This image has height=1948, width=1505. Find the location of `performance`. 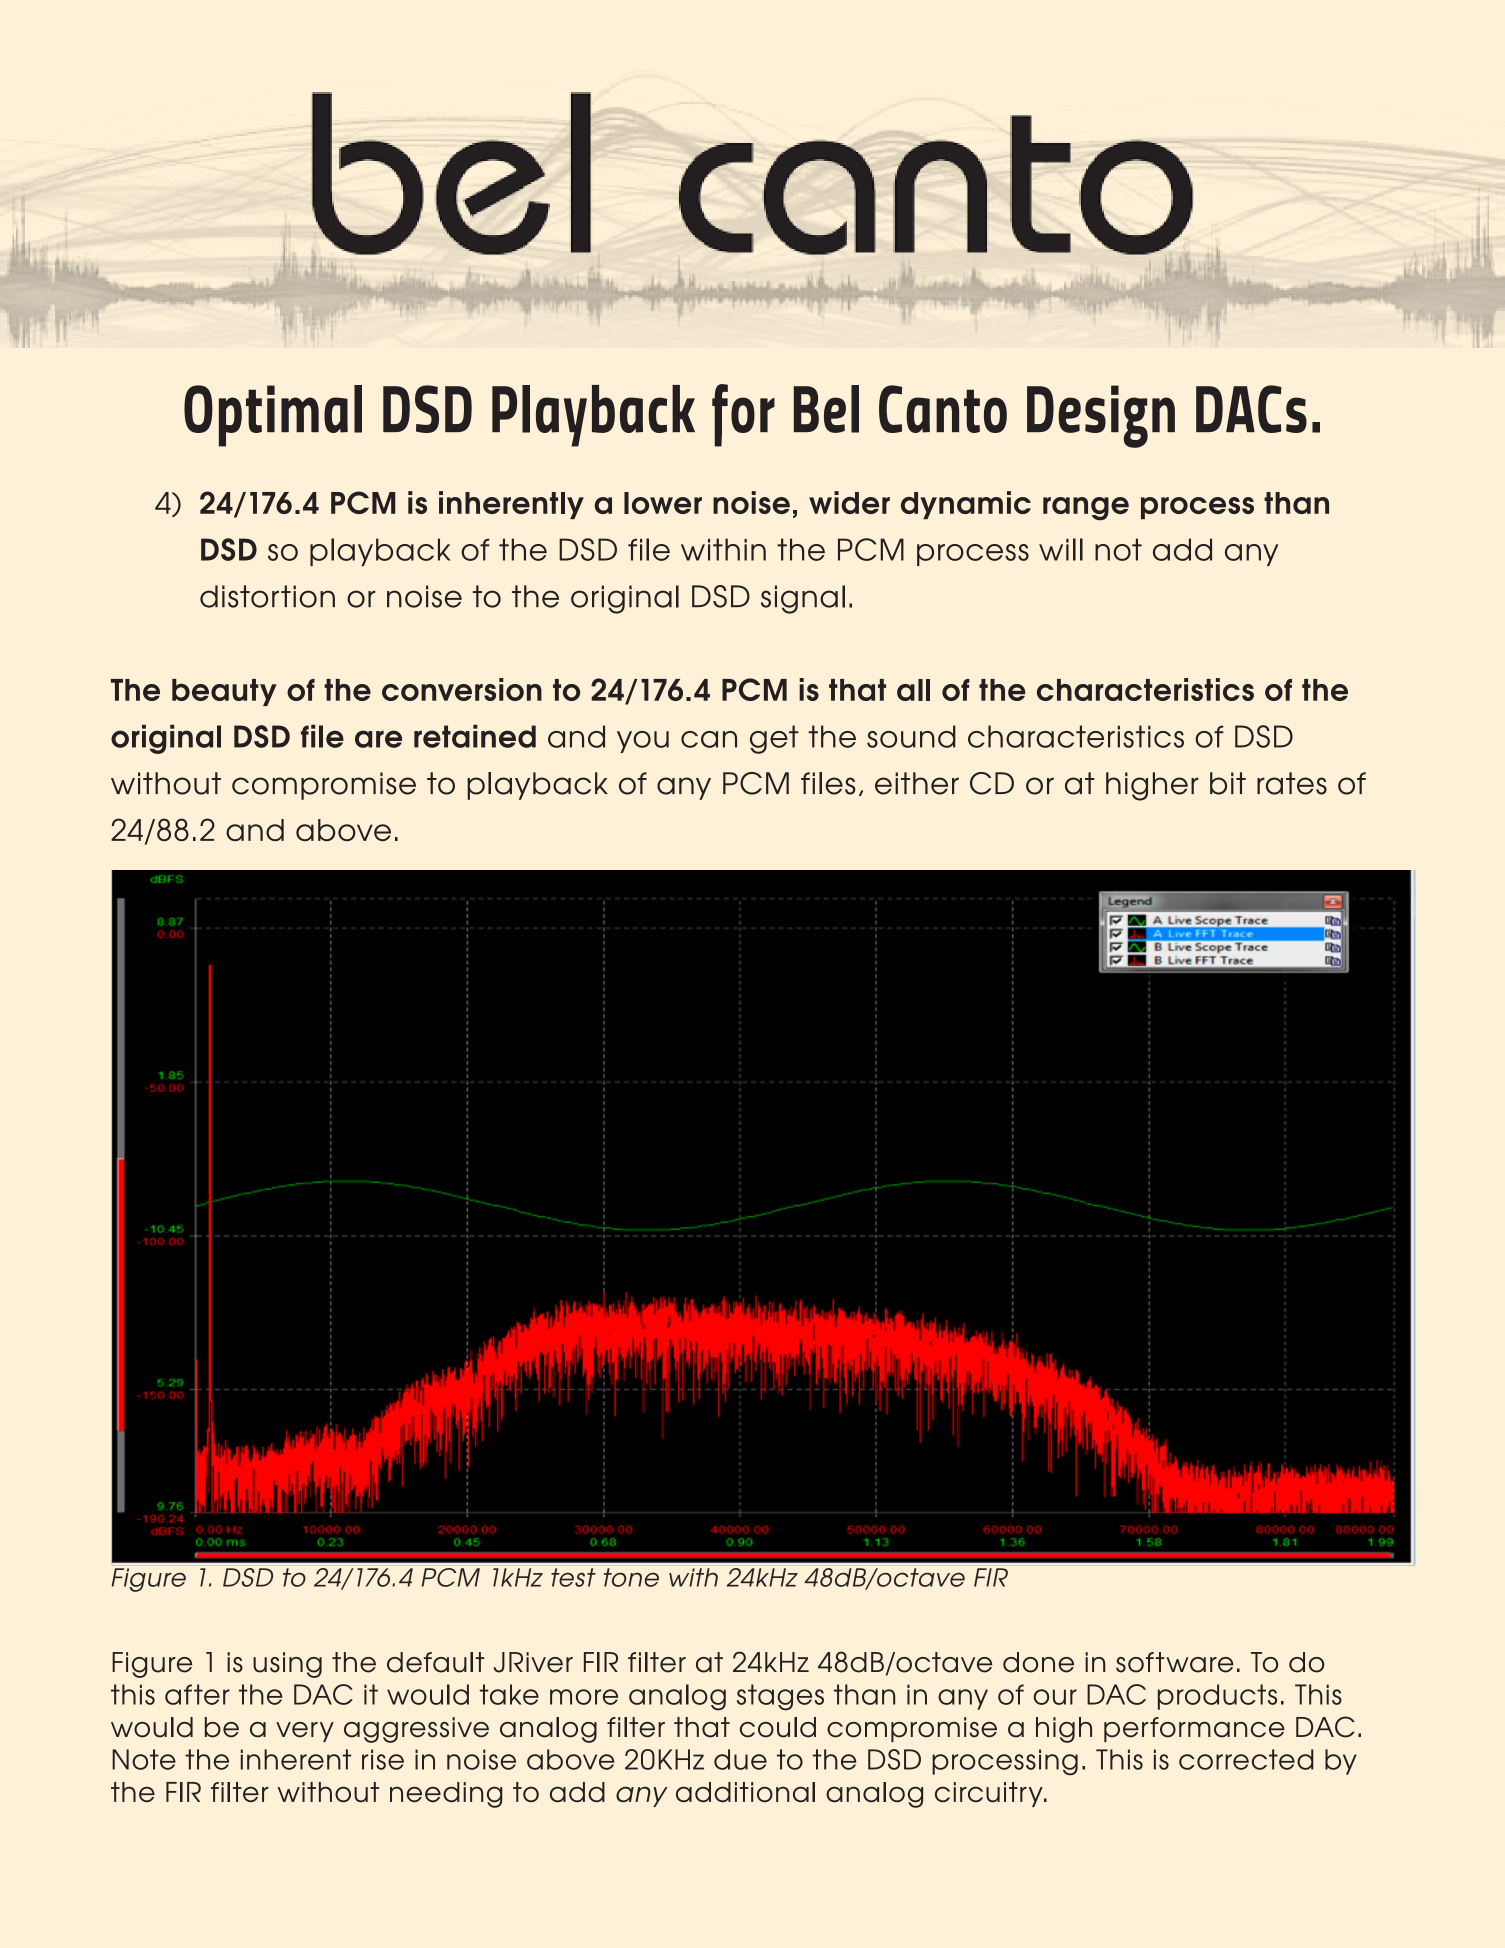

performance is located at coordinates (1194, 1729).
